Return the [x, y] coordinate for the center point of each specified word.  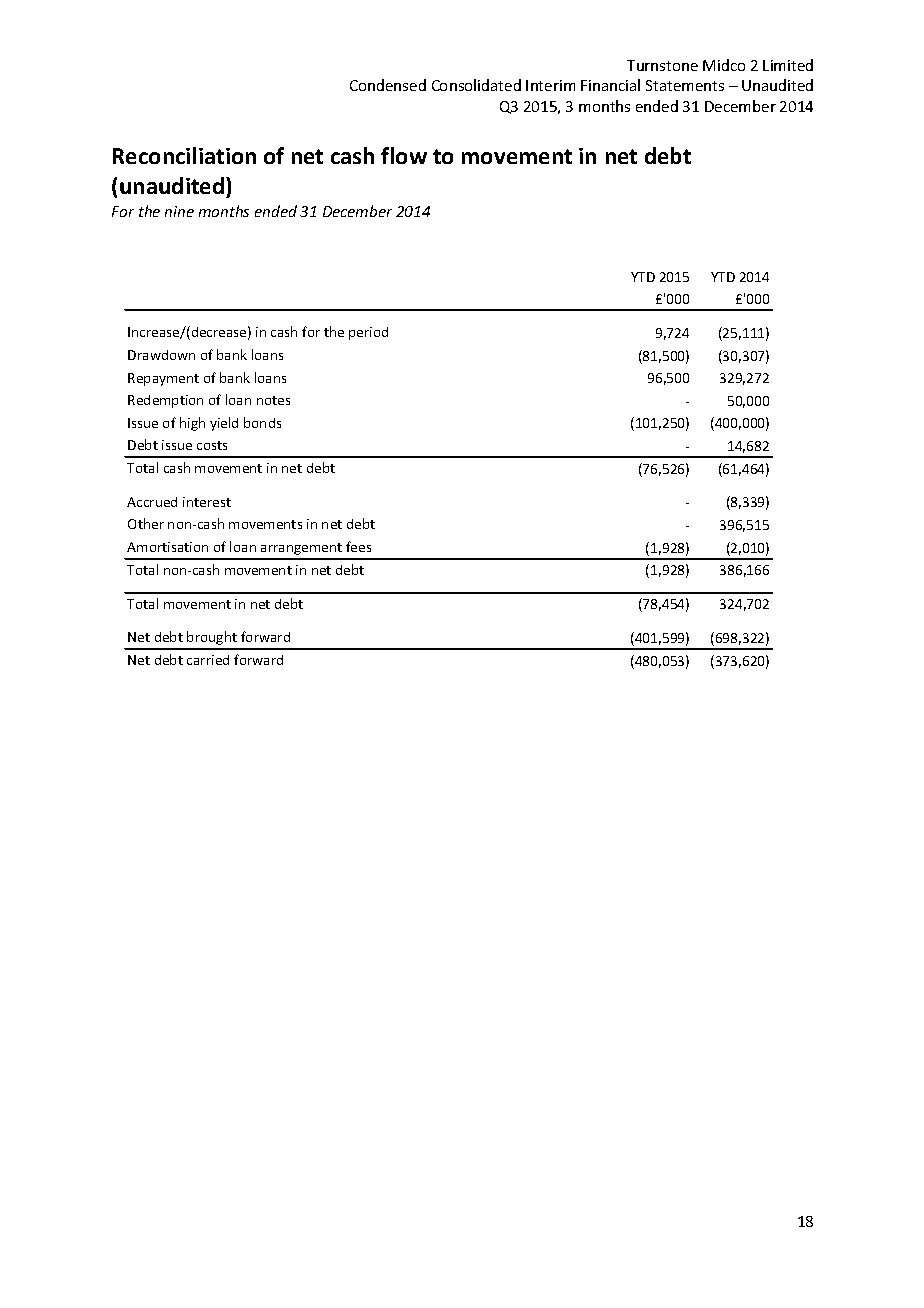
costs [212, 445]
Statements [685, 85]
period [368, 333]
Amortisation [167, 547]
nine [179, 211]
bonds [262, 422]
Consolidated [476, 85]
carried [208, 660]
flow [404, 155]
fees [358, 546]
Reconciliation [184, 155]
